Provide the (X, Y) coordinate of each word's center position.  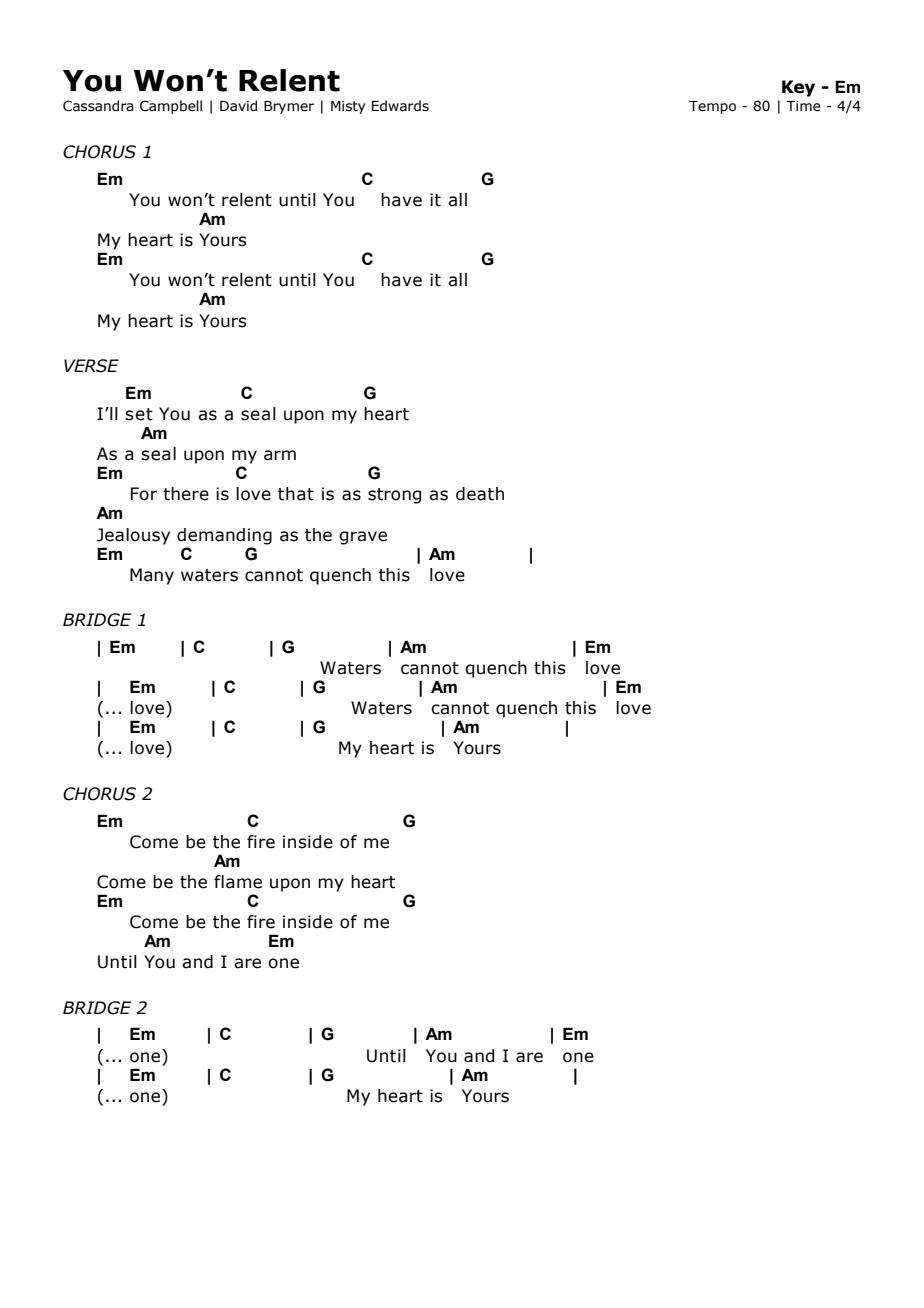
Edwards (400, 106)
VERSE (91, 366)
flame (238, 882)
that (296, 494)
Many (152, 576)
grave (363, 538)
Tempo (712, 107)
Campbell (171, 107)
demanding (224, 536)
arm (280, 455)
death (480, 494)
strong (394, 496)
